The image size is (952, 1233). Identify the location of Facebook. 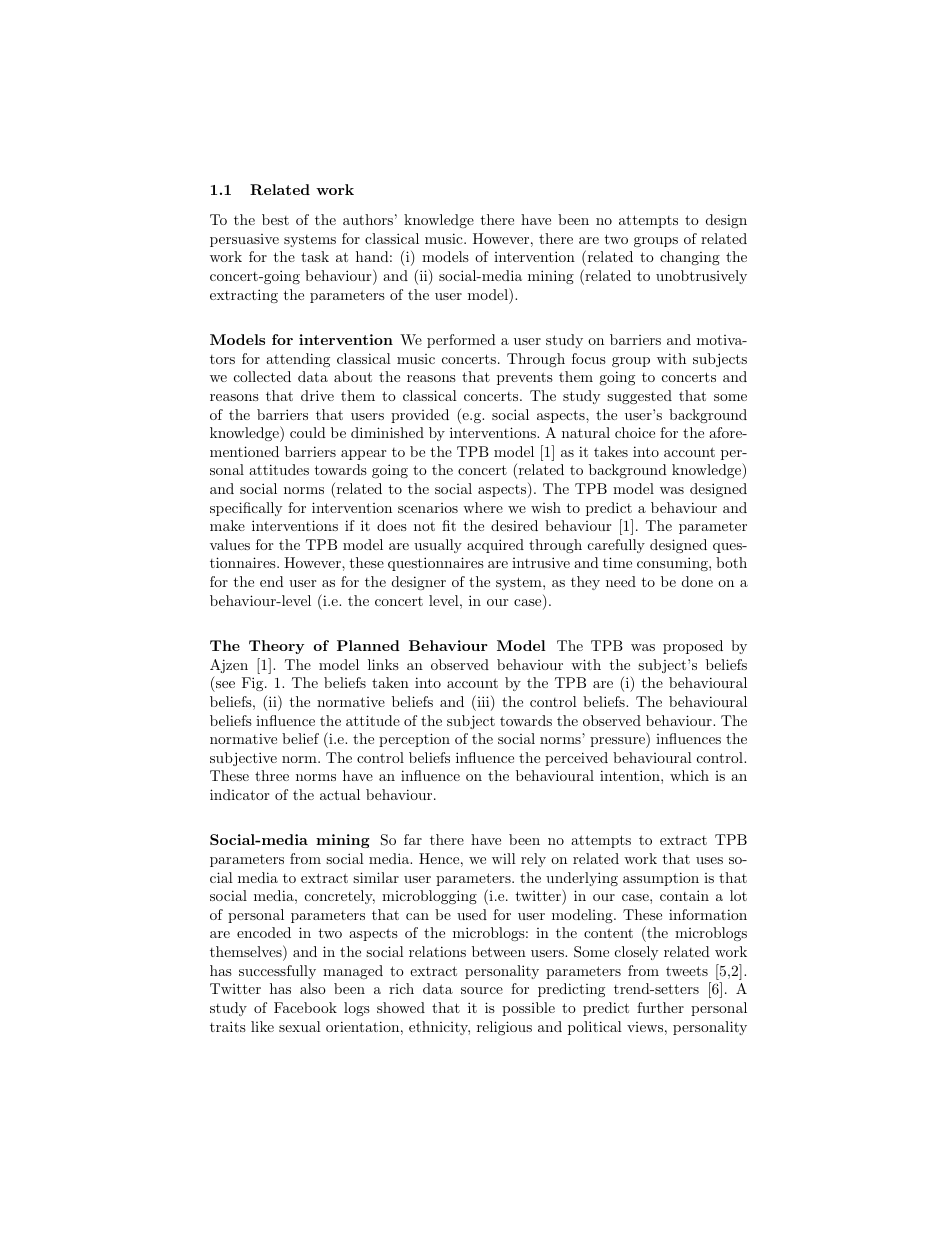
(305, 1007).
